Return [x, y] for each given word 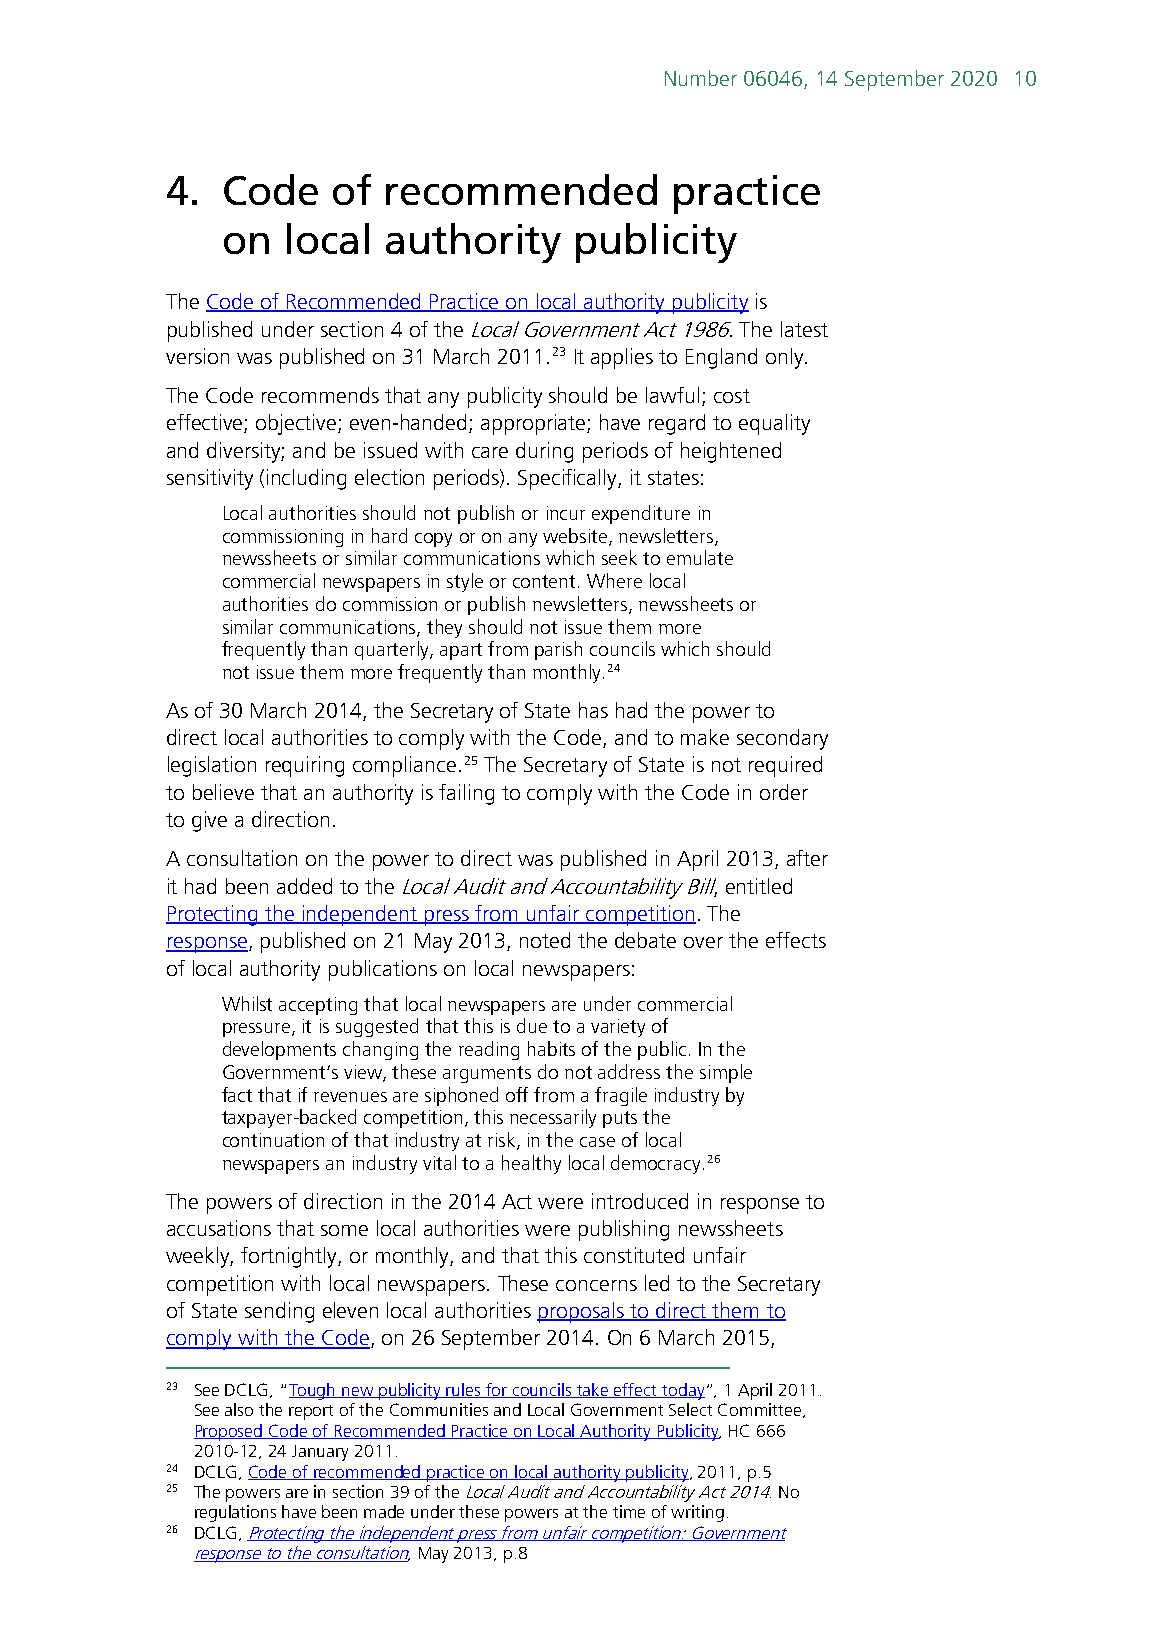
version [197, 356]
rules [464, 1390]
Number [701, 78]
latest [804, 329]
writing [697, 1513]
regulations [235, 1513]
